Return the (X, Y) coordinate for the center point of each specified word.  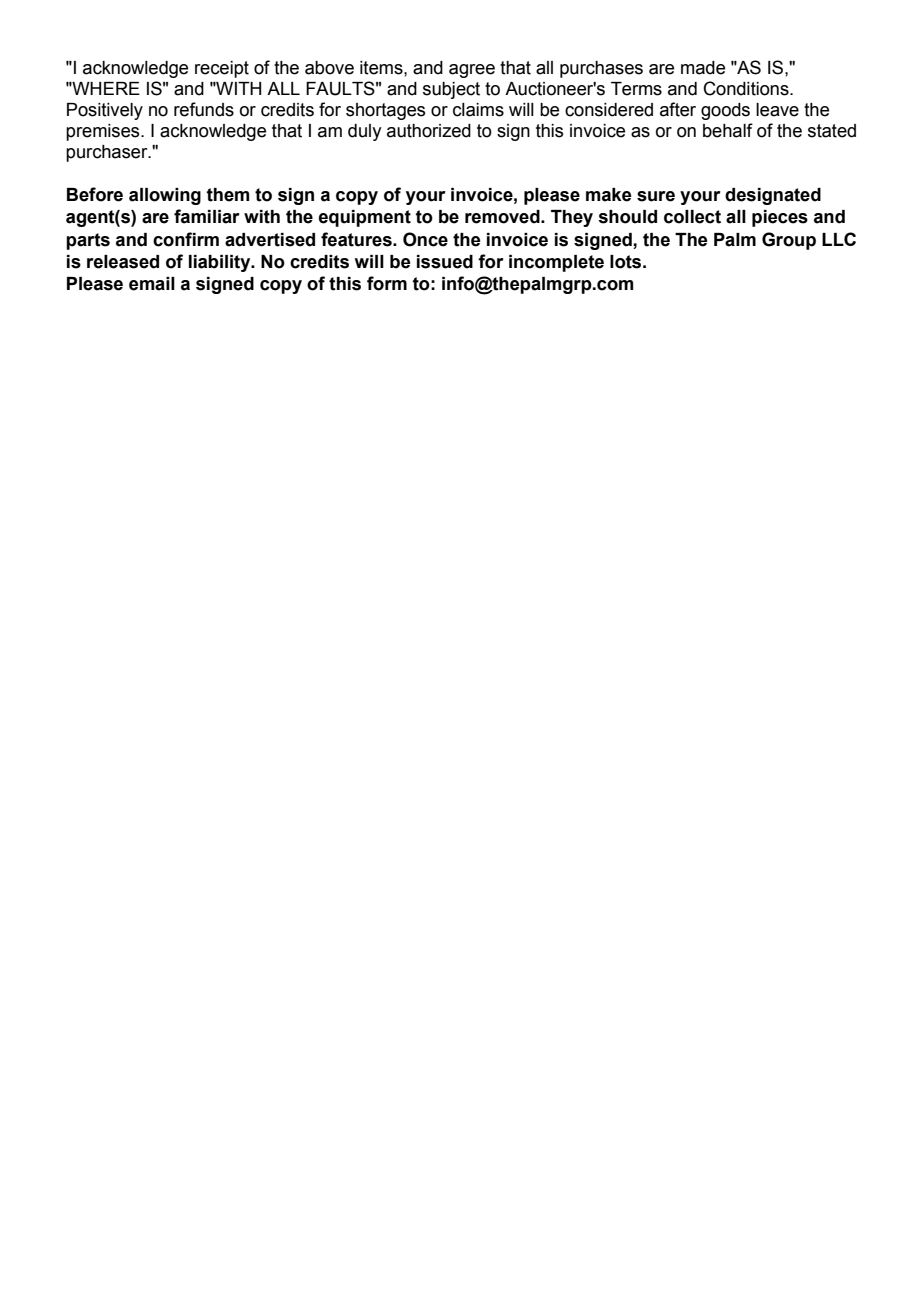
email (152, 284)
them (228, 195)
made (703, 68)
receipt (222, 69)
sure (656, 196)
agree (472, 71)
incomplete (556, 263)
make (609, 195)
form (387, 283)
